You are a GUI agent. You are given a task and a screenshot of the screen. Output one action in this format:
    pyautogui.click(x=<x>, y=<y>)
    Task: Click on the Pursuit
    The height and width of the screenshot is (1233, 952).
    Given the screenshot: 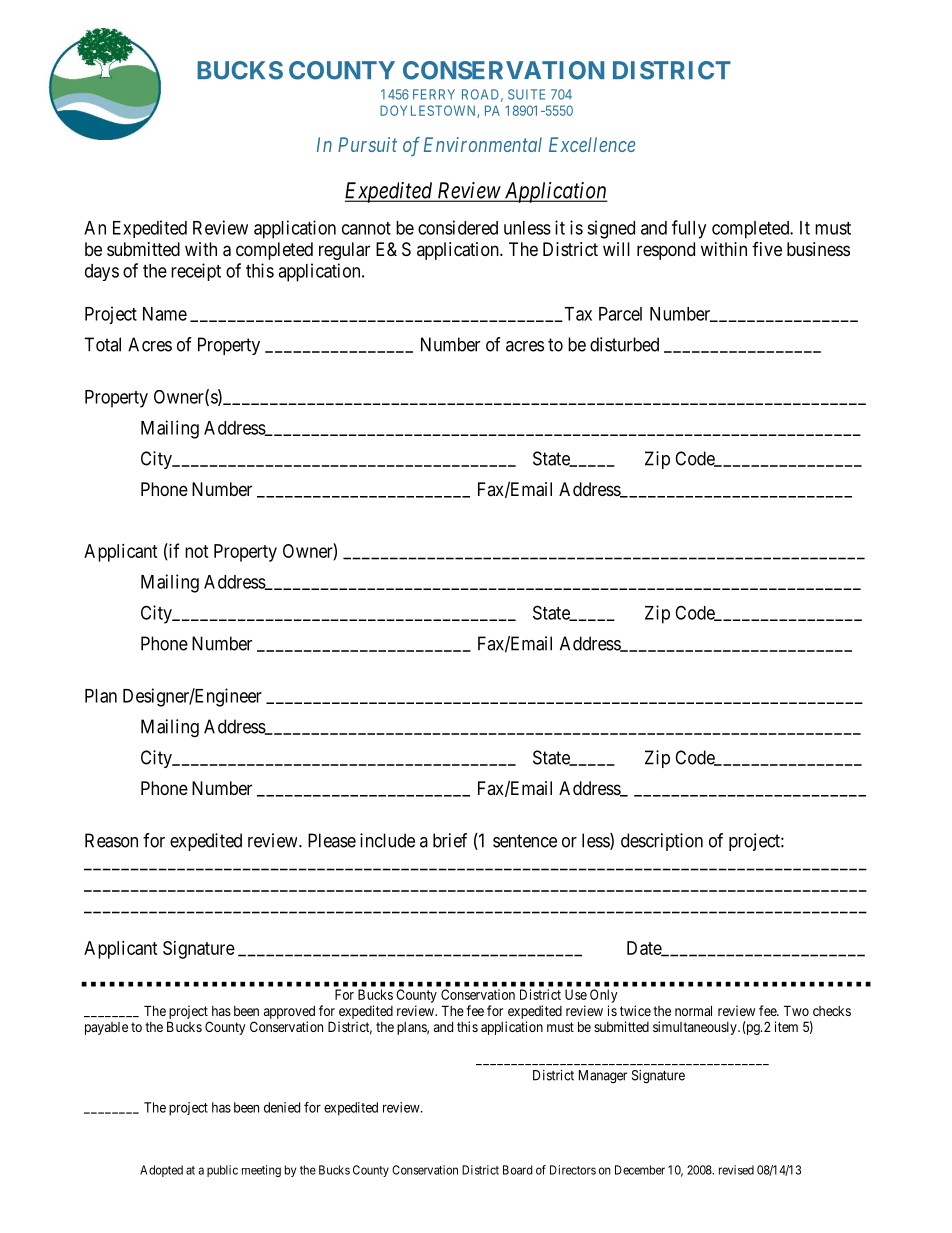 What is the action you would take?
    pyautogui.click(x=367, y=144)
